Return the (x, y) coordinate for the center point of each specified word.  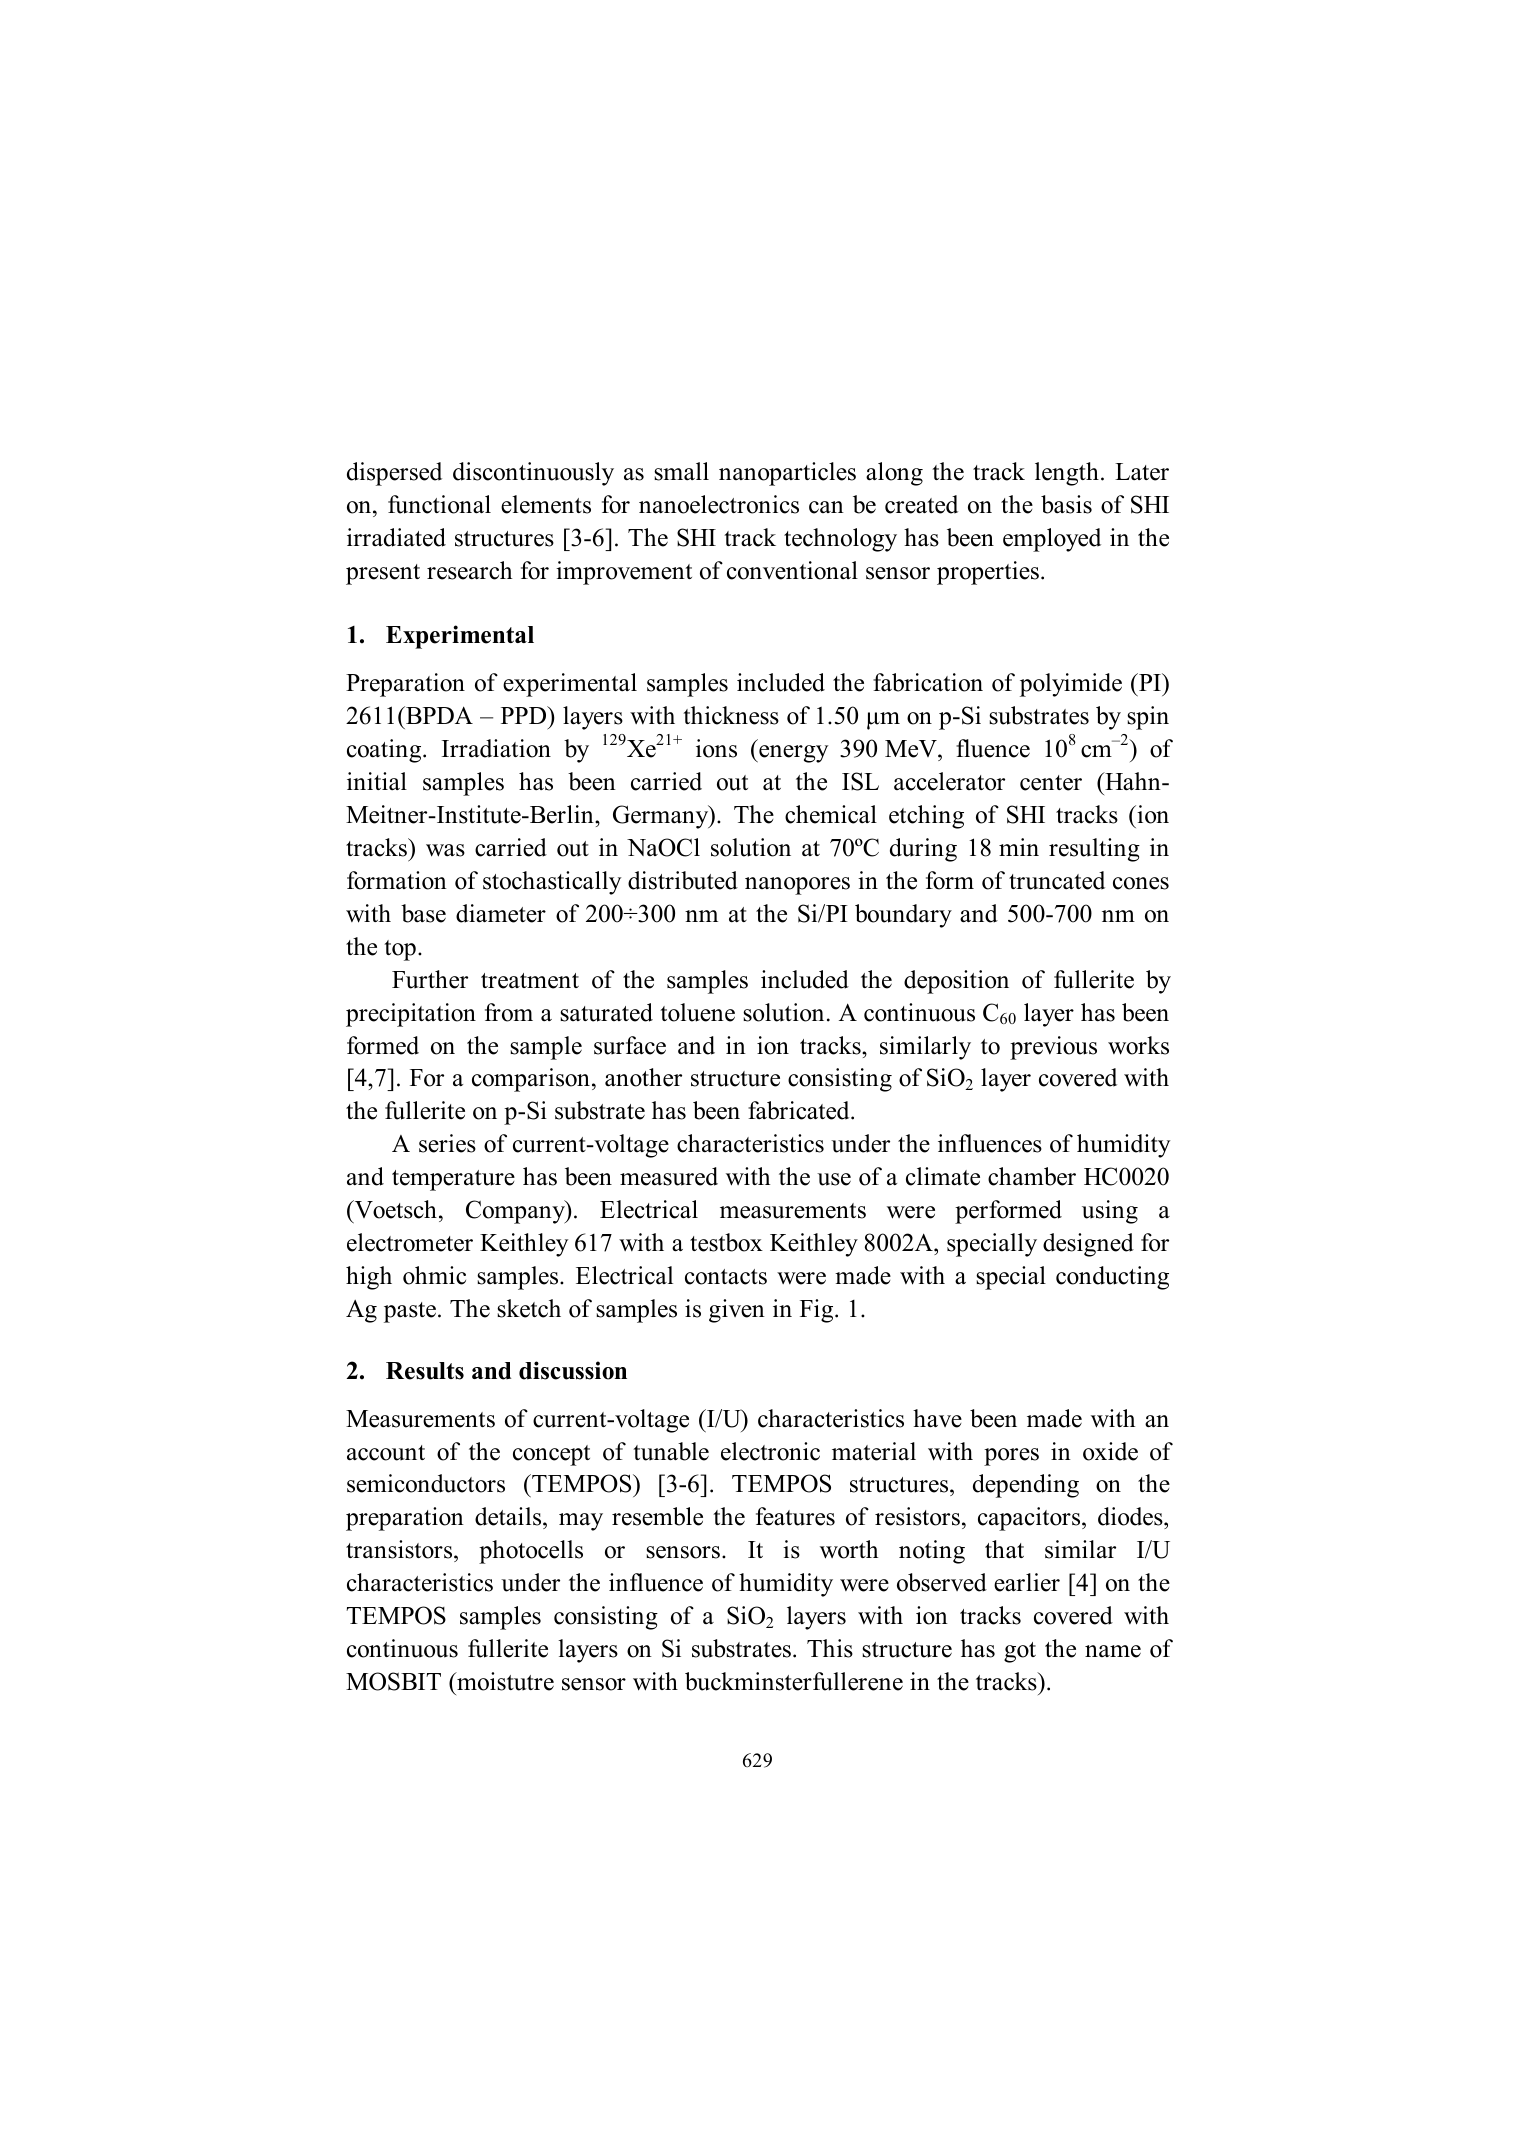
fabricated (800, 1110)
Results (425, 1371)
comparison (531, 1080)
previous (1053, 1048)
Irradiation (496, 748)
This (830, 1648)
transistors (400, 1551)
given (737, 1311)
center (1051, 783)
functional (439, 504)
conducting (1112, 1278)
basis (1066, 504)
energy (792, 754)
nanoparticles (787, 474)
